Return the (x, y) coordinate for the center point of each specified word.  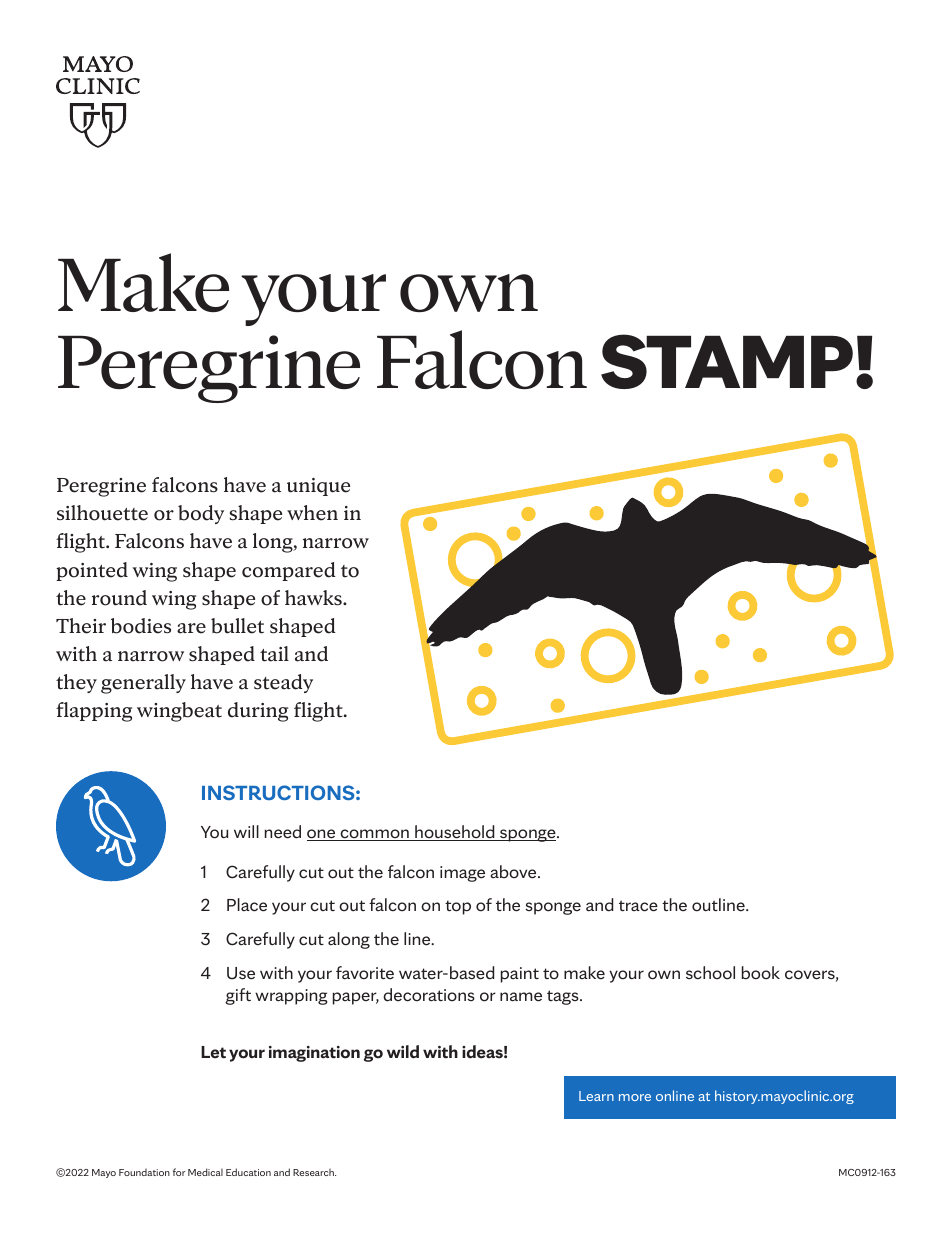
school (710, 973)
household (455, 833)
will (246, 831)
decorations (429, 995)
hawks (314, 598)
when (312, 513)
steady (283, 683)
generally (143, 684)
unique (318, 487)
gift (238, 996)
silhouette (102, 513)
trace (638, 906)
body (201, 514)
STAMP (727, 361)
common (374, 835)
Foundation (144, 1172)
